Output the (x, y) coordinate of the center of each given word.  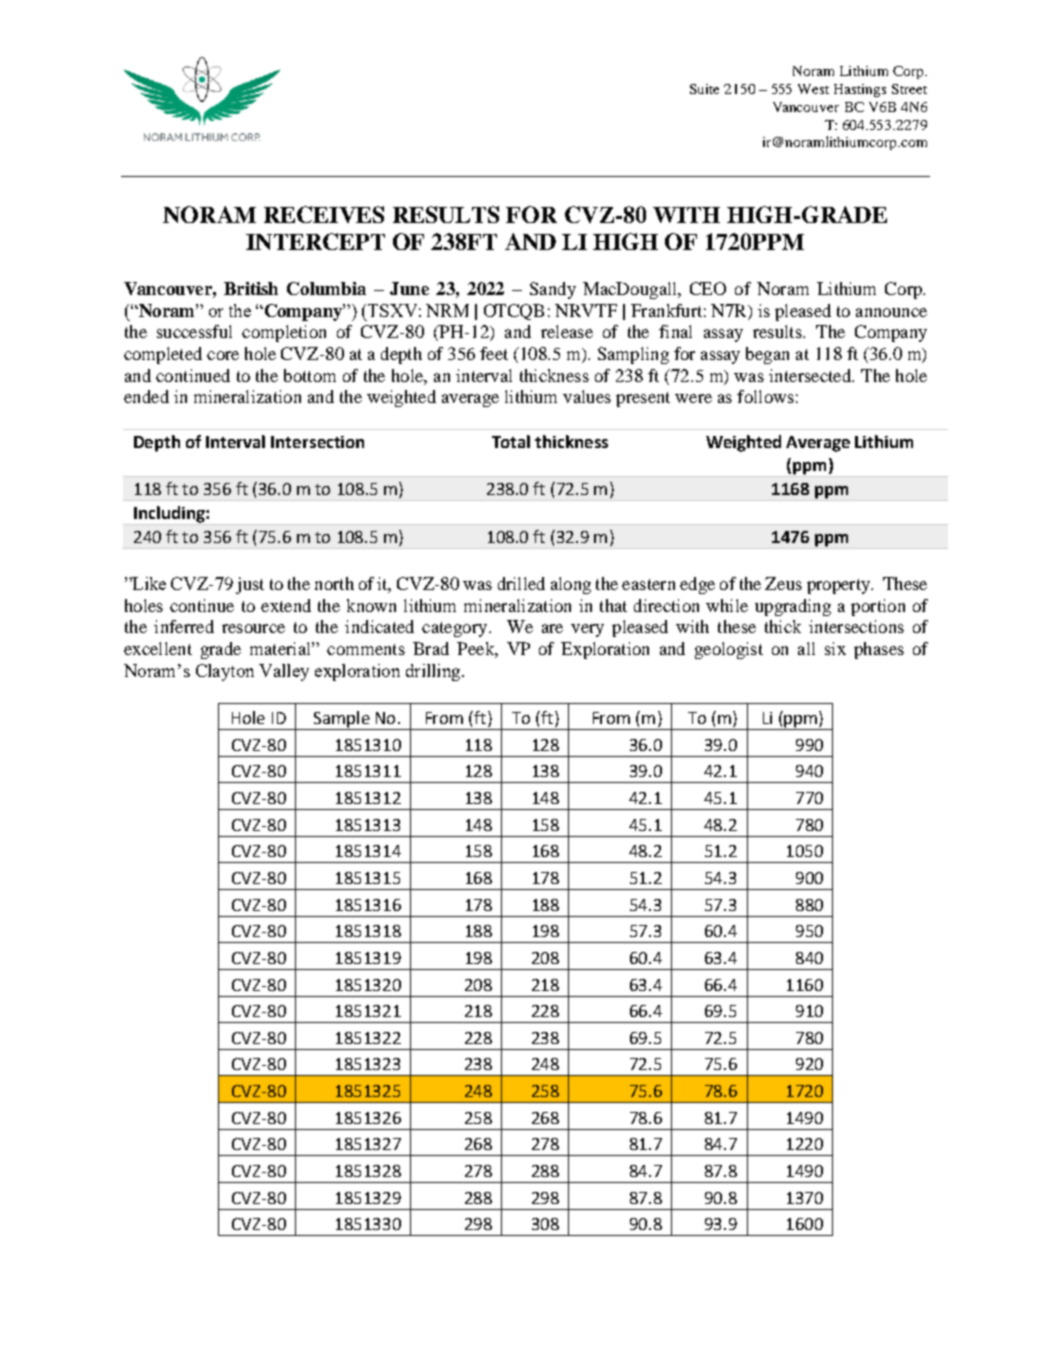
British (251, 288)
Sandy (553, 290)
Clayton (225, 672)
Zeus (783, 583)
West (813, 89)
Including (170, 514)
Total (511, 441)
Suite (704, 89)
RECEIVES (324, 214)
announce (891, 312)
